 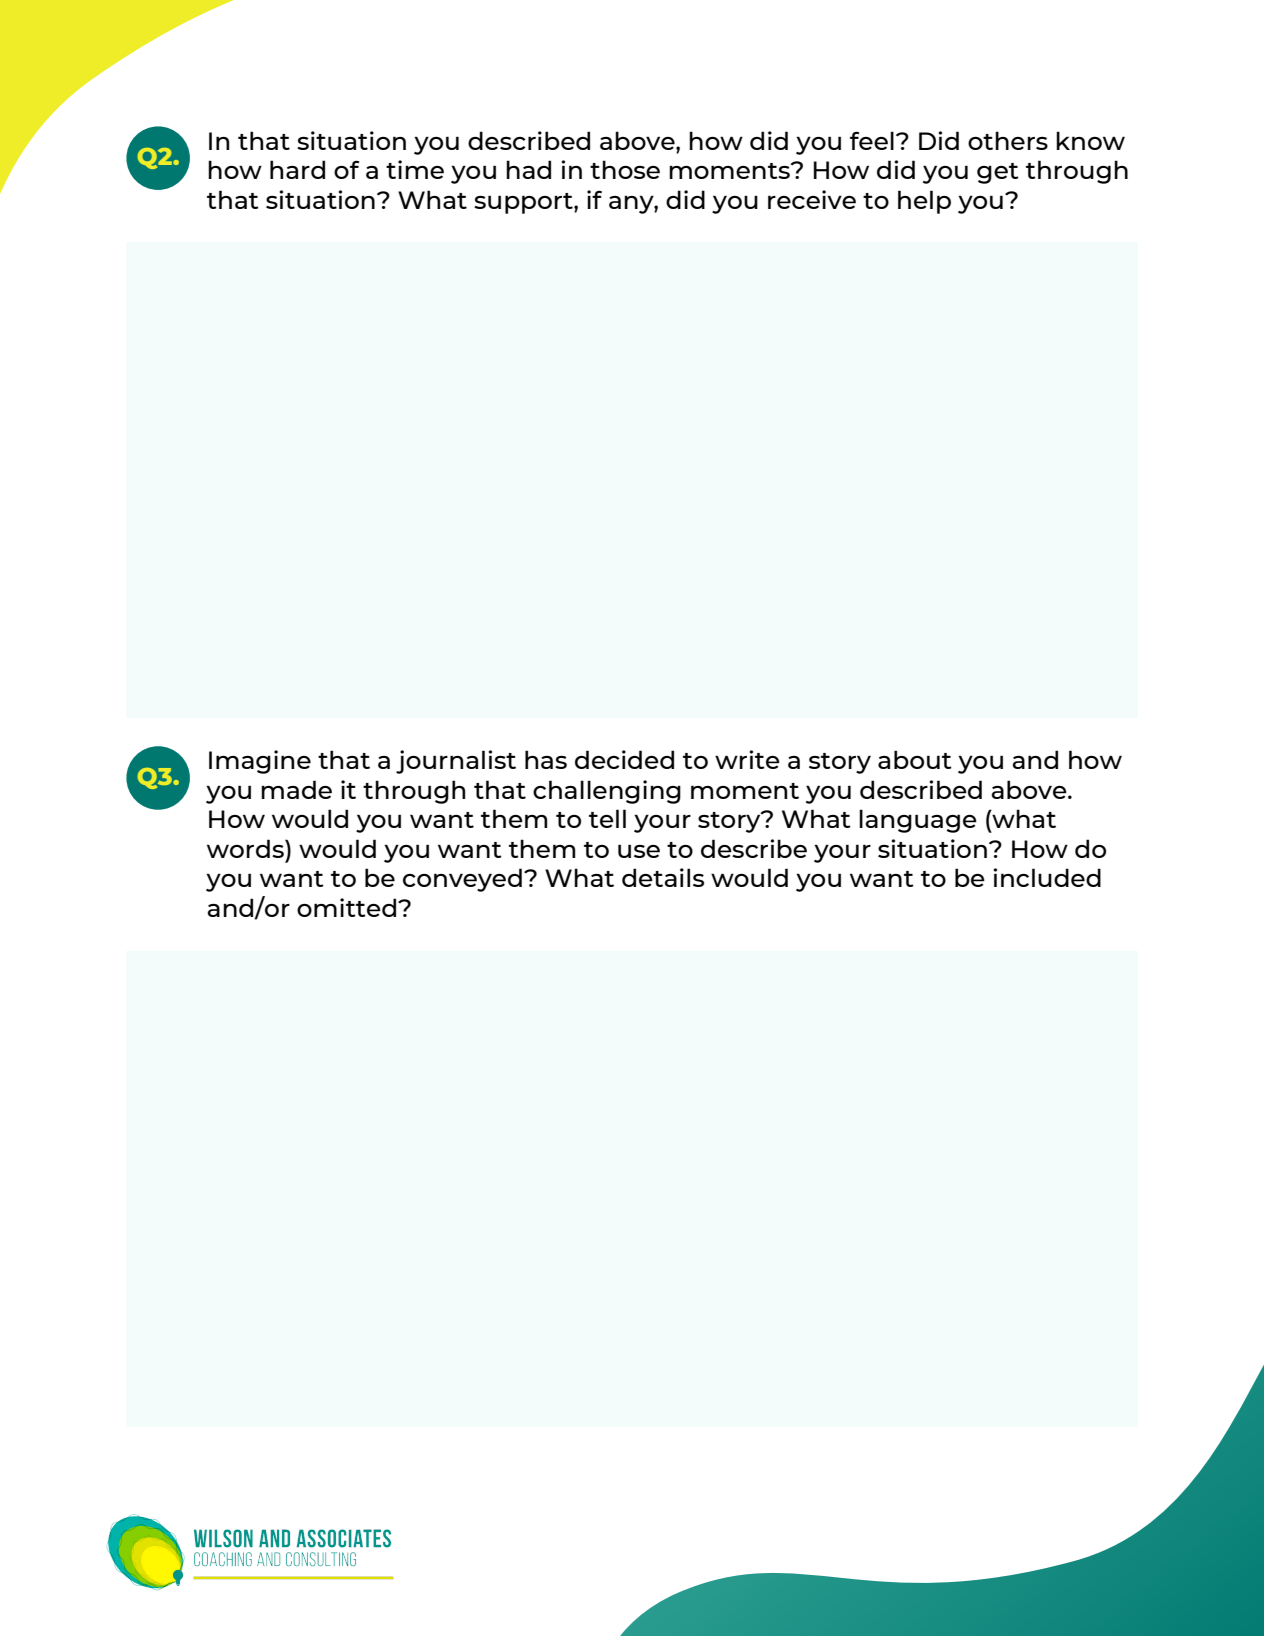 I want to click on get, so click(x=998, y=173).
